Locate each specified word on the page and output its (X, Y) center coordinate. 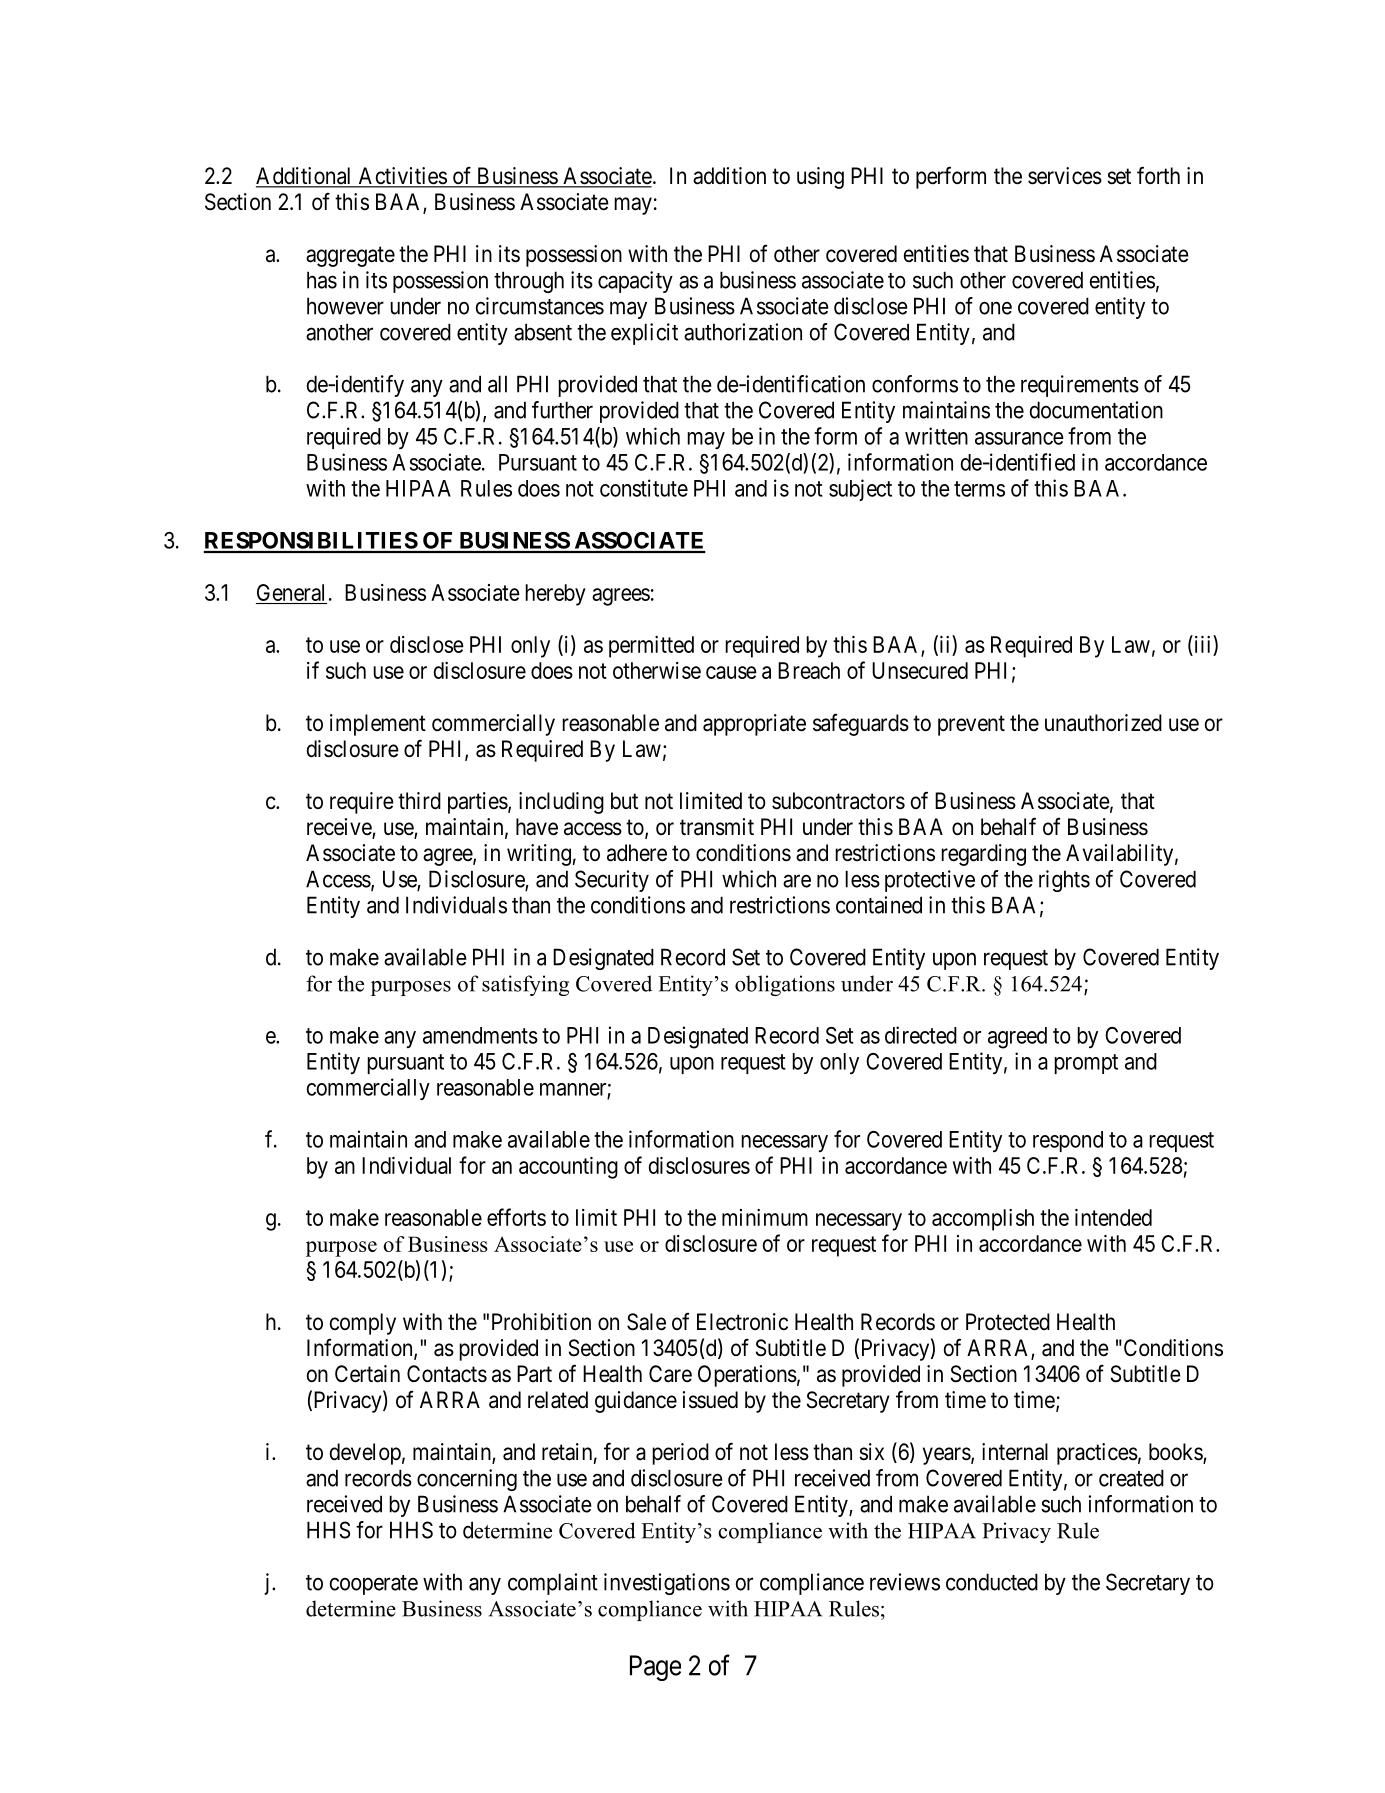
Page (655, 1668)
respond (1068, 1141)
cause (731, 672)
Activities (402, 177)
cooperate (374, 1585)
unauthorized (1103, 723)
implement (378, 725)
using (820, 178)
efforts (516, 1217)
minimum (765, 1217)
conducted (992, 1582)
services (1065, 176)
